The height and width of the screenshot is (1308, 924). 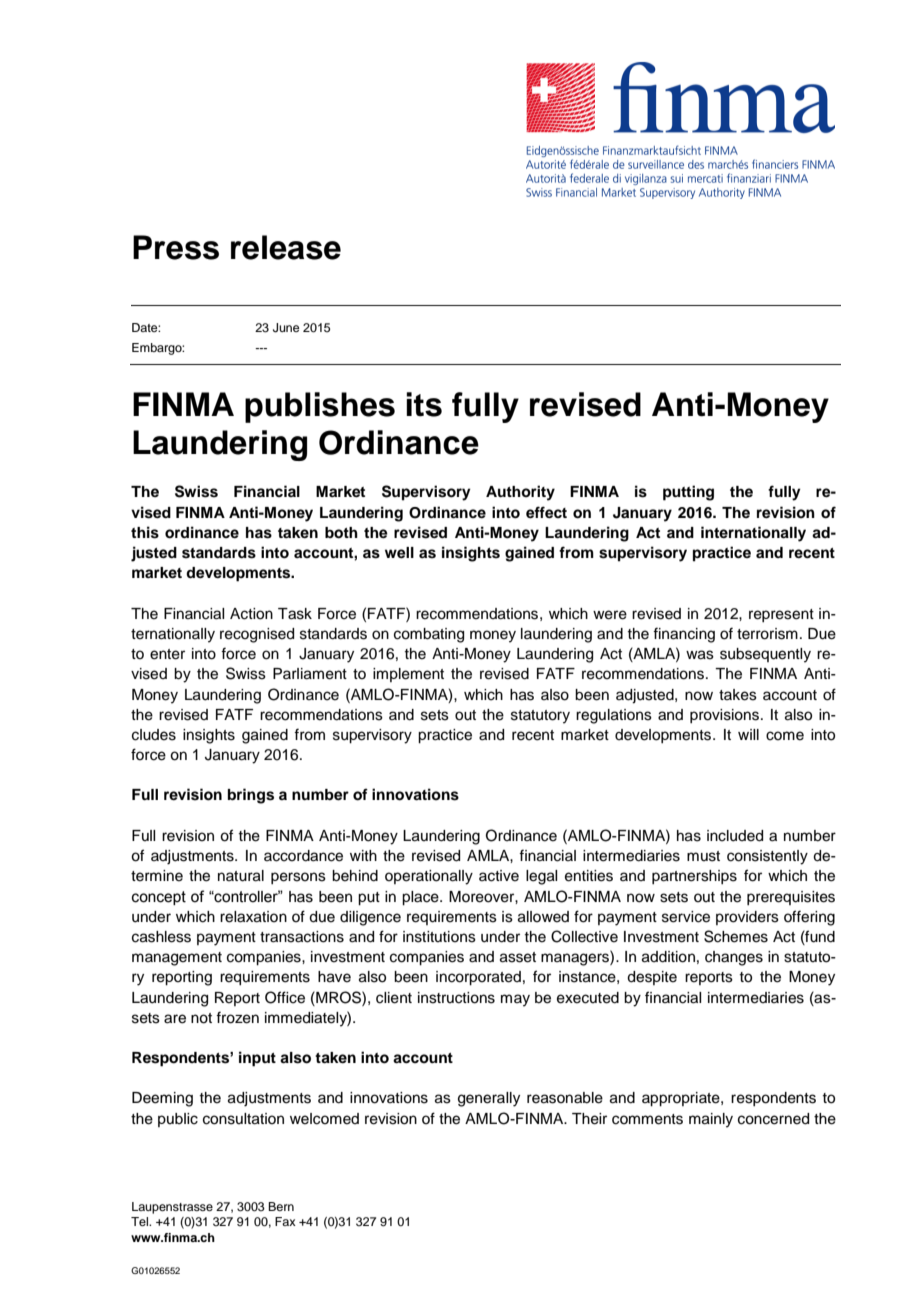 What do you see at coordinates (320, 407) in the screenshot?
I see `publishes` at bounding box center [320, 407].
